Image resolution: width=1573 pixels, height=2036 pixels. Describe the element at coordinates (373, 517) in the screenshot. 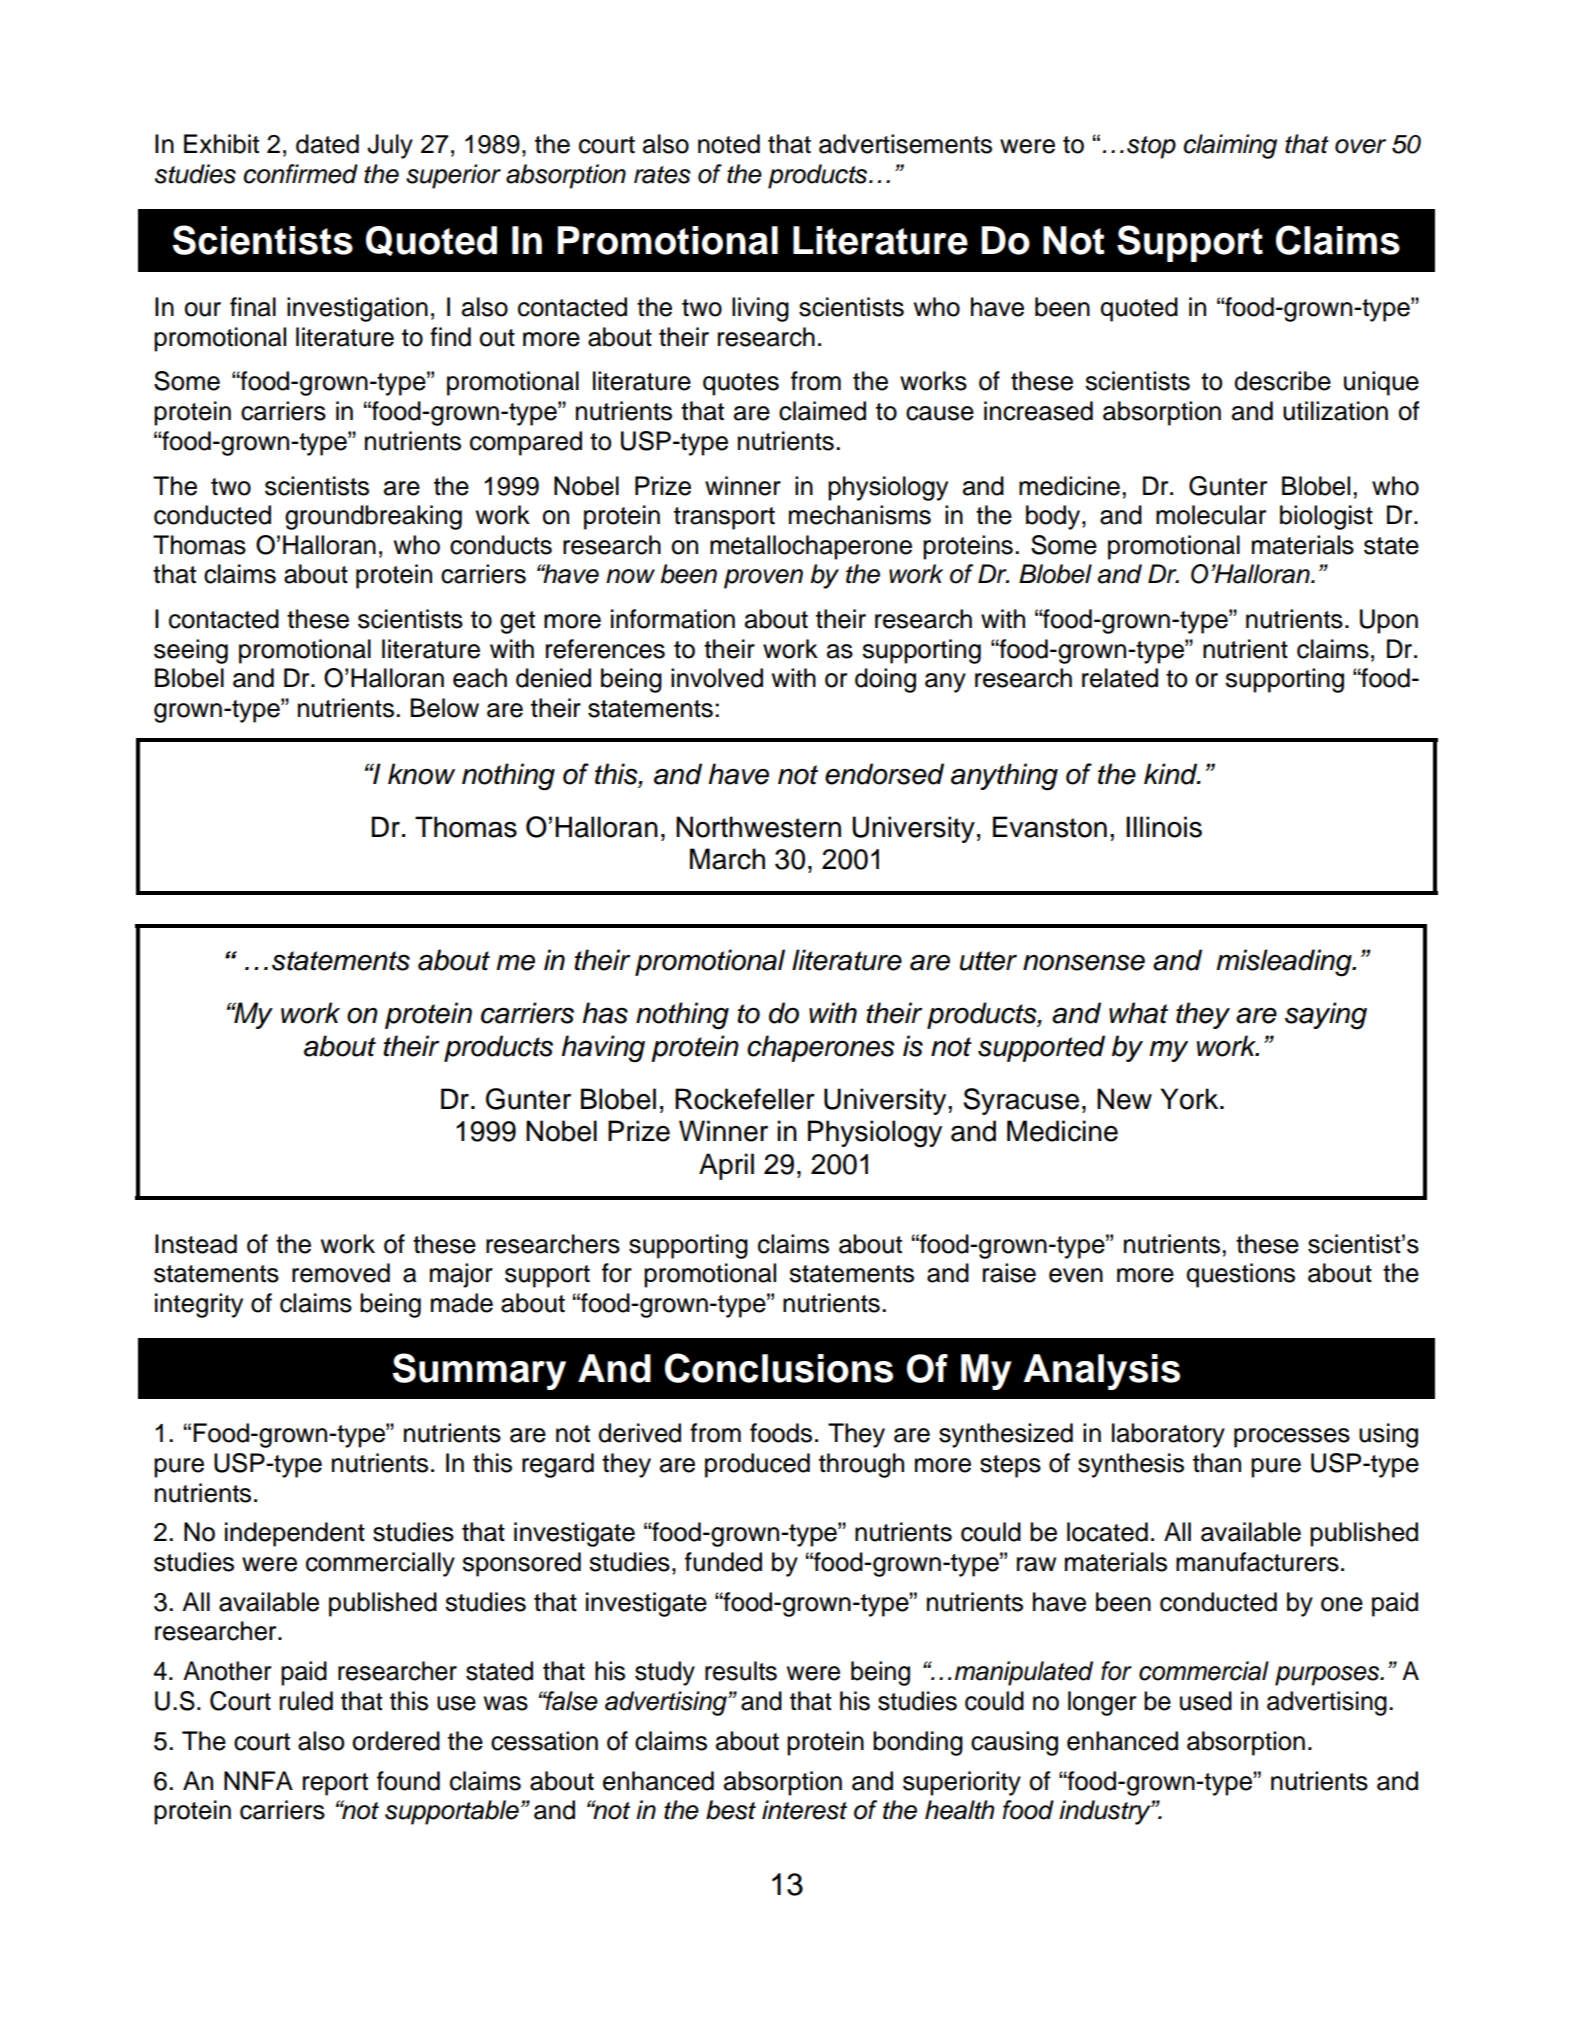

I see `groundbreaking` at that location.
